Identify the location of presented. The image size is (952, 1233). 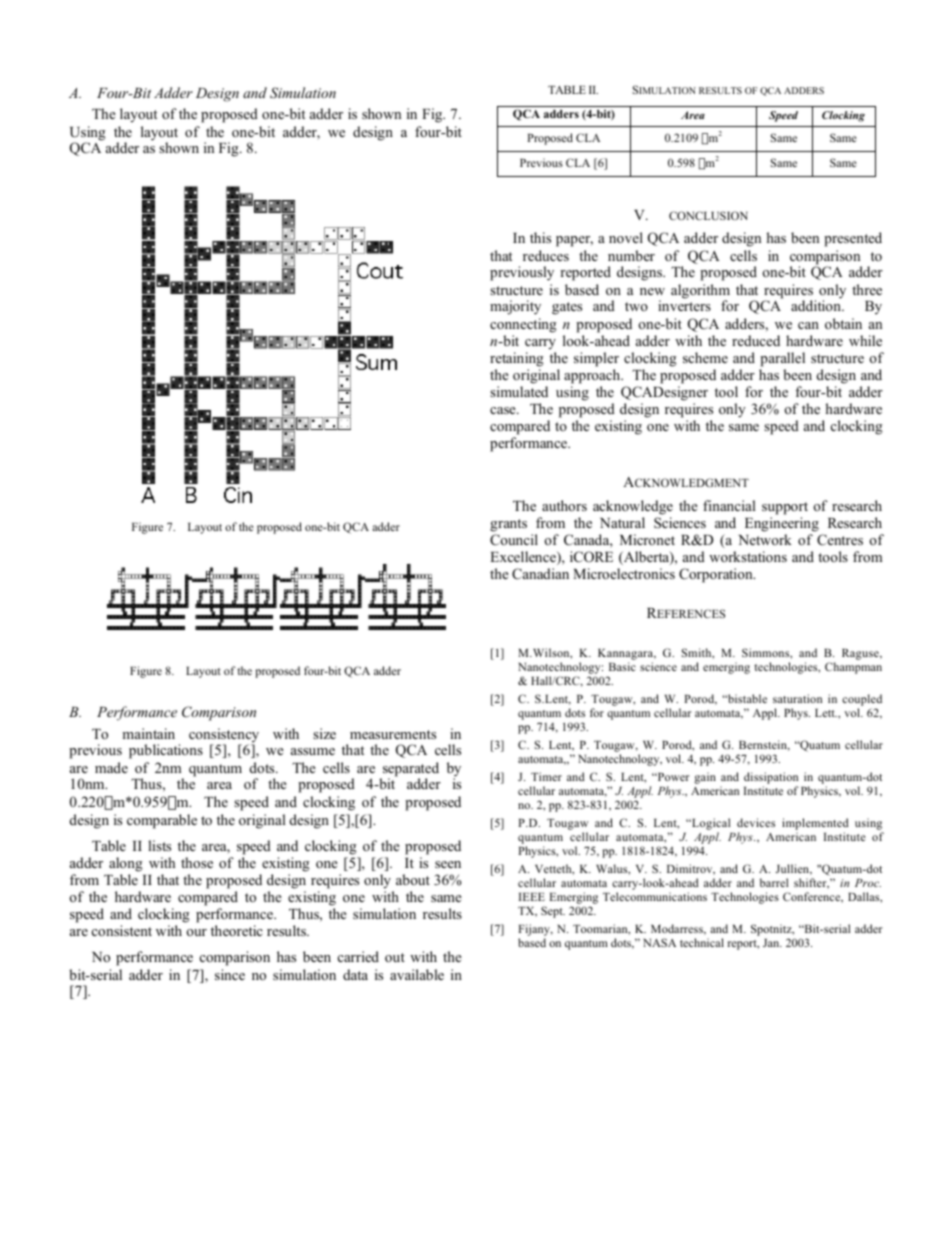
(853, 239).
